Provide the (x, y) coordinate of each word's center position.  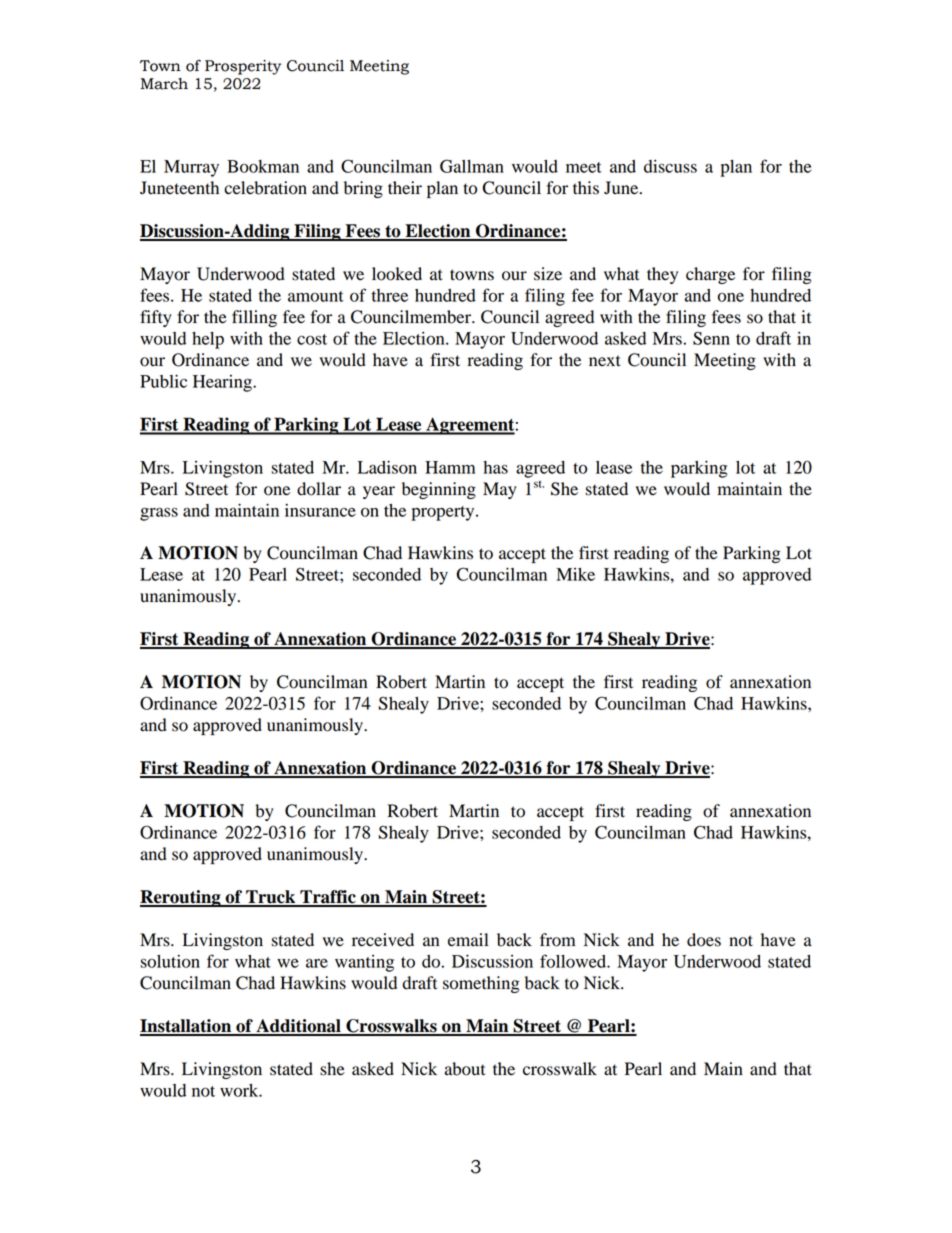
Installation (187, 1027)
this (586, 188)
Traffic (328, 898)
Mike (575, 574)
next (605, 361)
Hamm (450, 467)
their (405, 188)
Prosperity (243, 67)
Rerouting (181, 898)
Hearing (223, 383)
